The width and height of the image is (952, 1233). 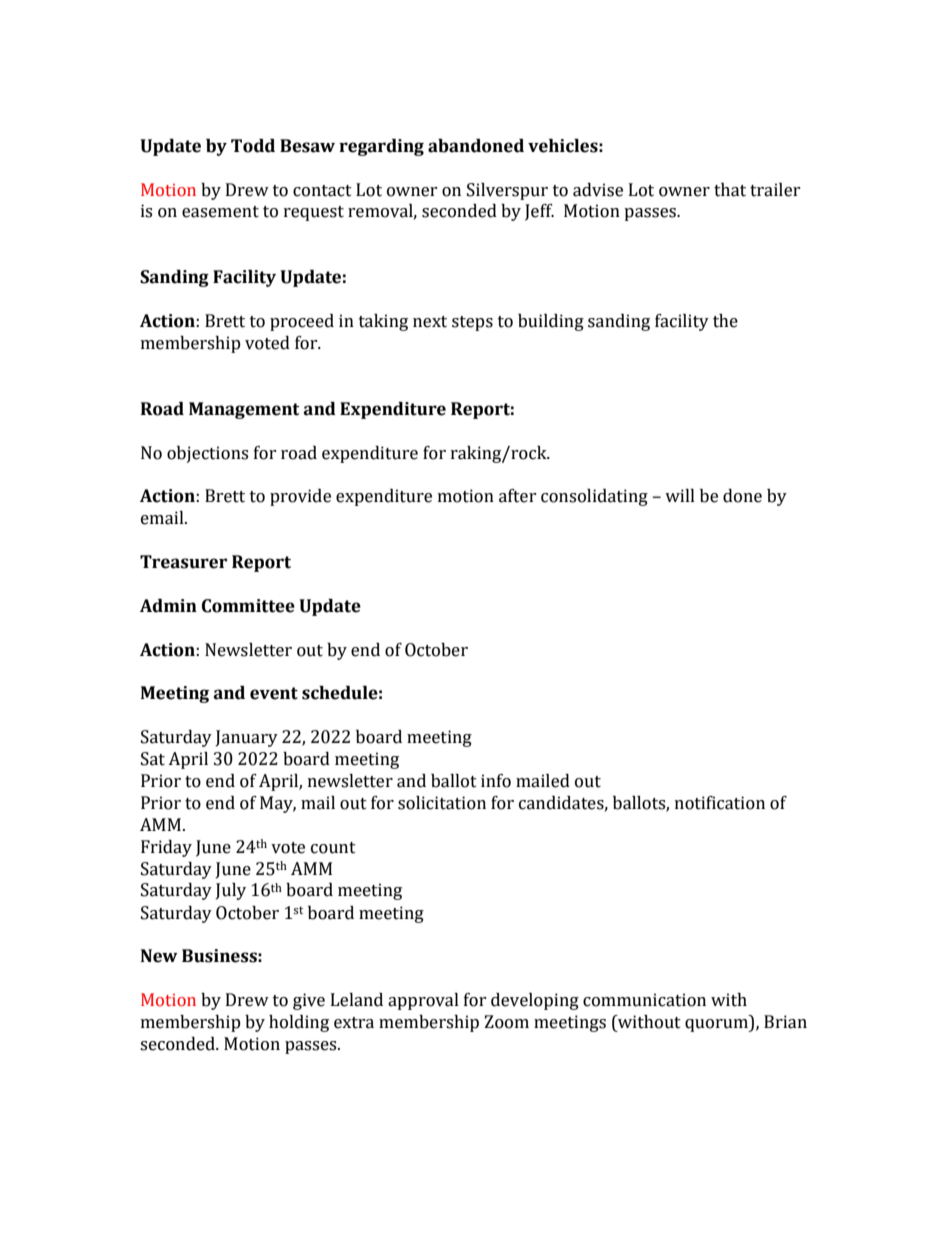 I want to click on January, so click(x=247, y=738).
